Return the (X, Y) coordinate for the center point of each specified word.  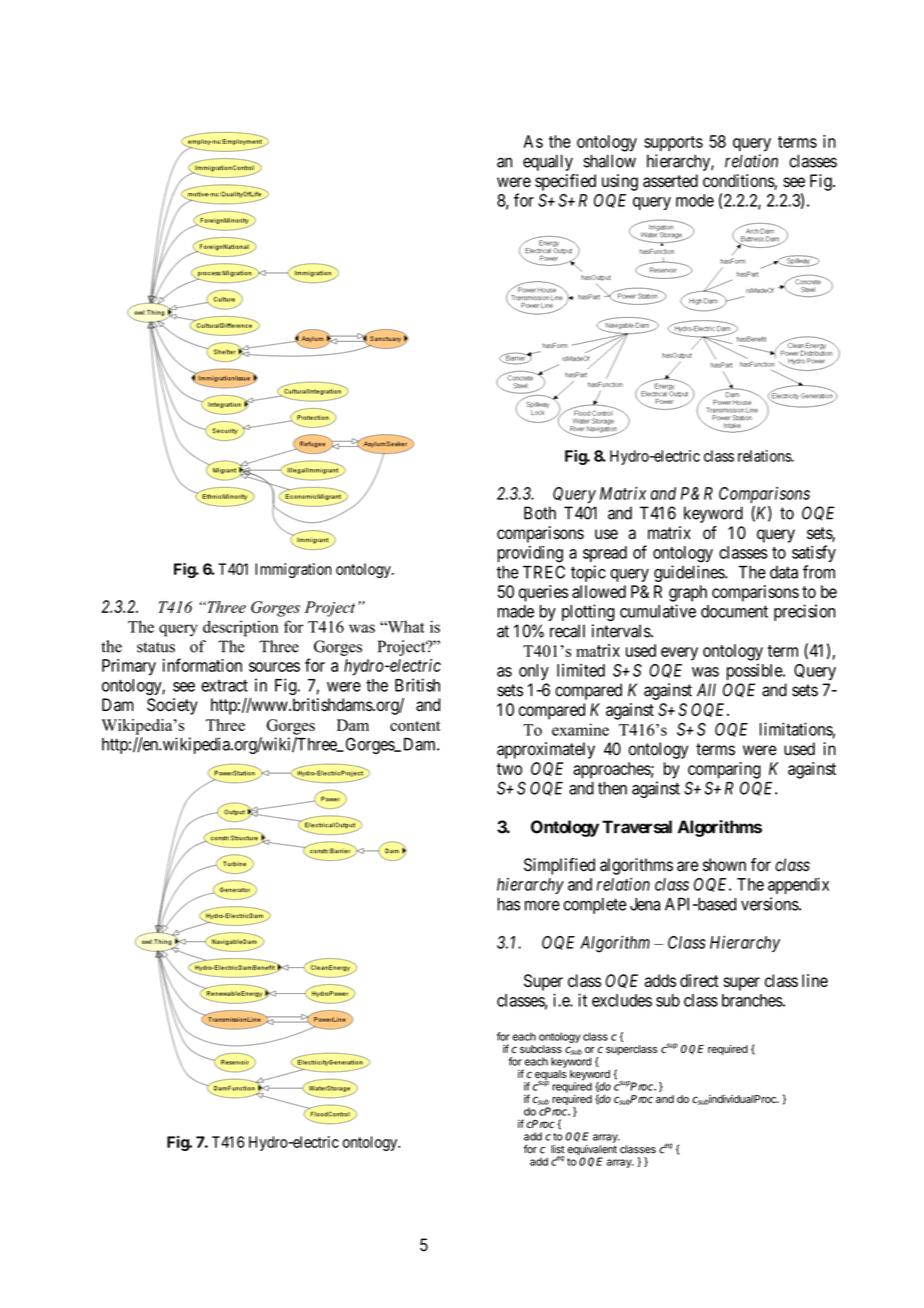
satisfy (814, 553)
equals (551, 1076)
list (558, 1149)
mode (695, 200)
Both (540, 513)
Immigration (293, 570)
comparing (724, 770)
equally (548, 162)
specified (565, 182)
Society (172, 706)
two (509, 769)
